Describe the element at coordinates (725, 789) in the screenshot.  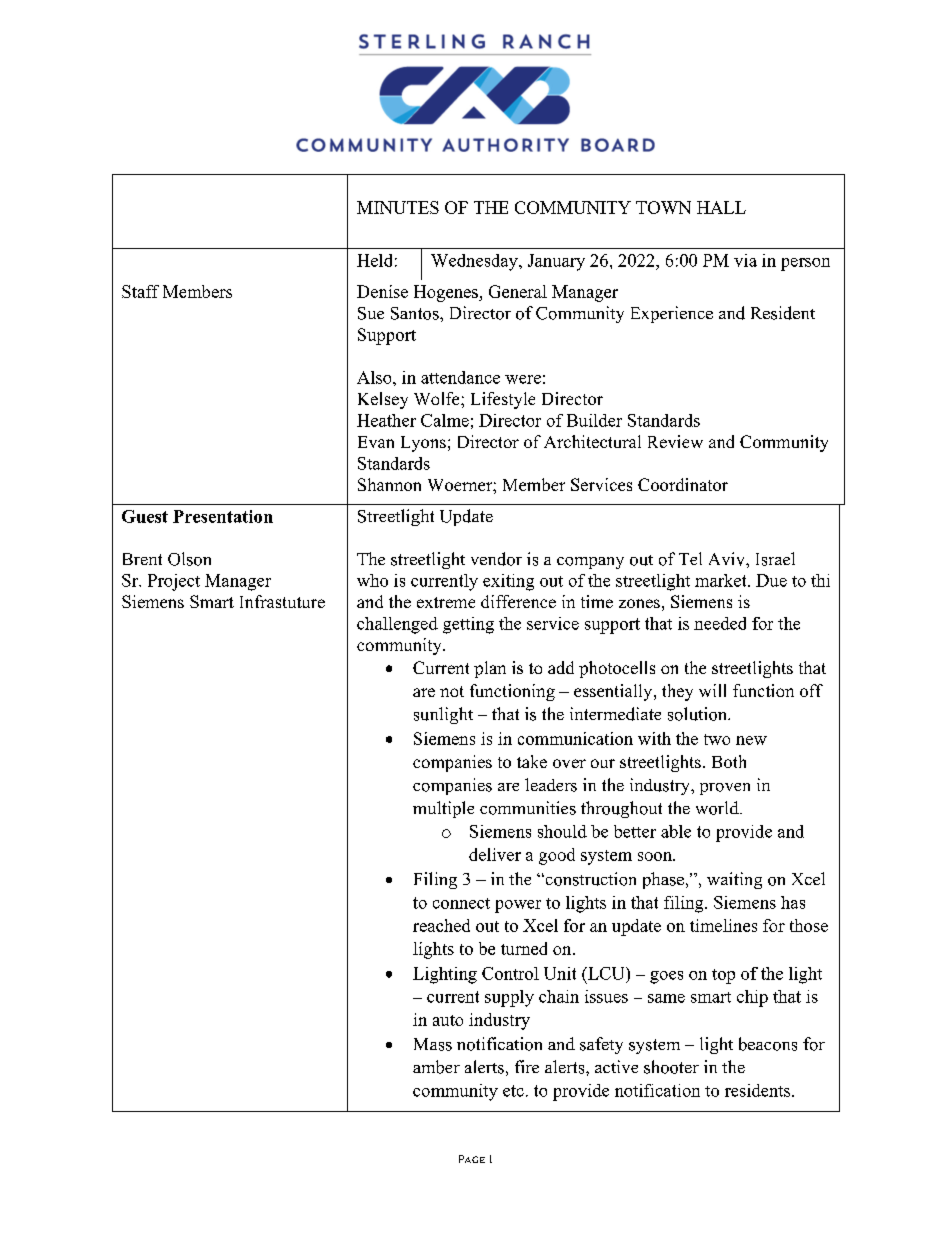
I see `proven` at that location.
